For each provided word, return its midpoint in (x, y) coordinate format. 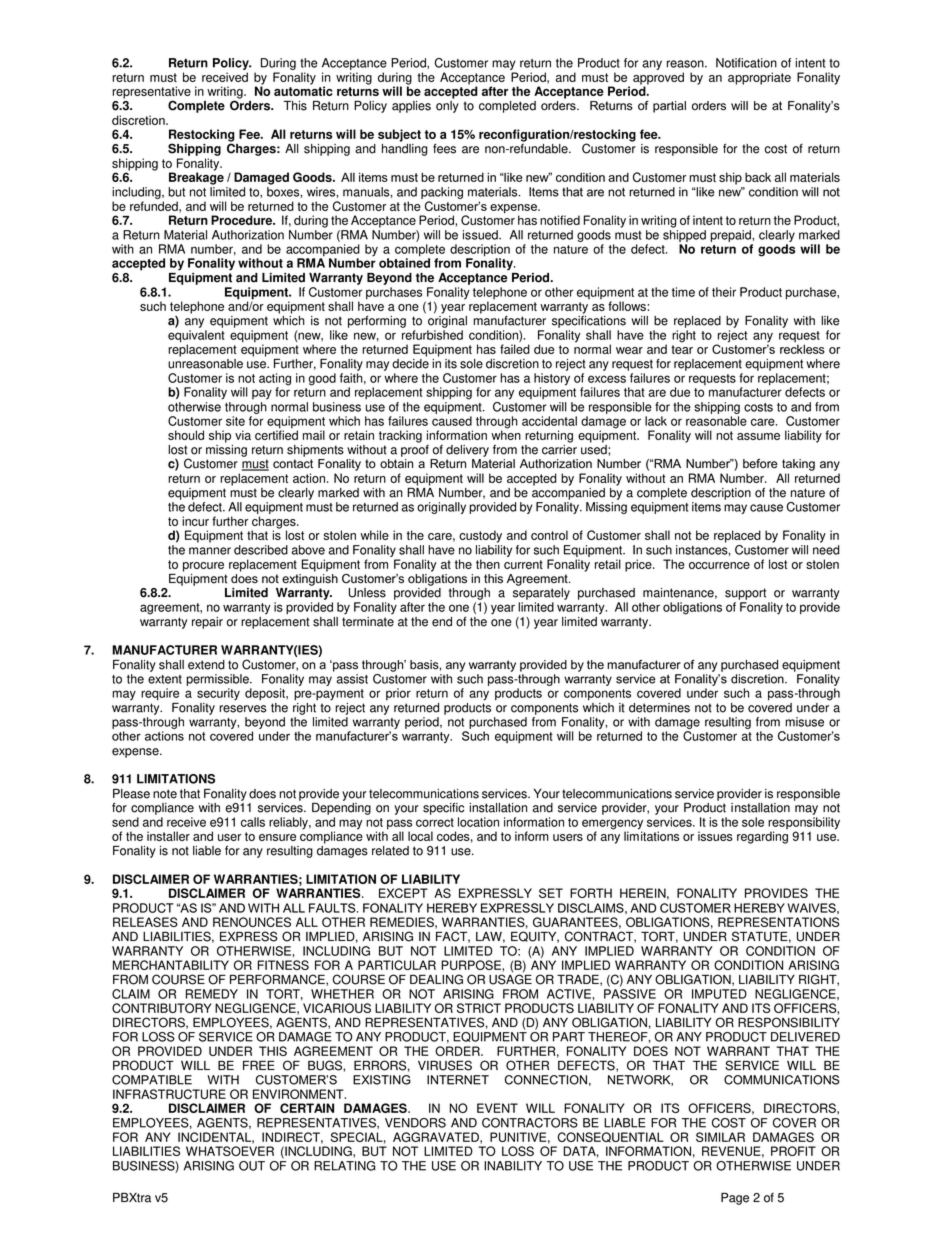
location (478, 822)
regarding (762, 837)
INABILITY (513, 1166)
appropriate (759, 78)
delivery (467, 451)
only (447, 107)
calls (253, 822)
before (760, 464)
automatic (303, 90)
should (186, 435)
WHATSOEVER (230, 1151)
